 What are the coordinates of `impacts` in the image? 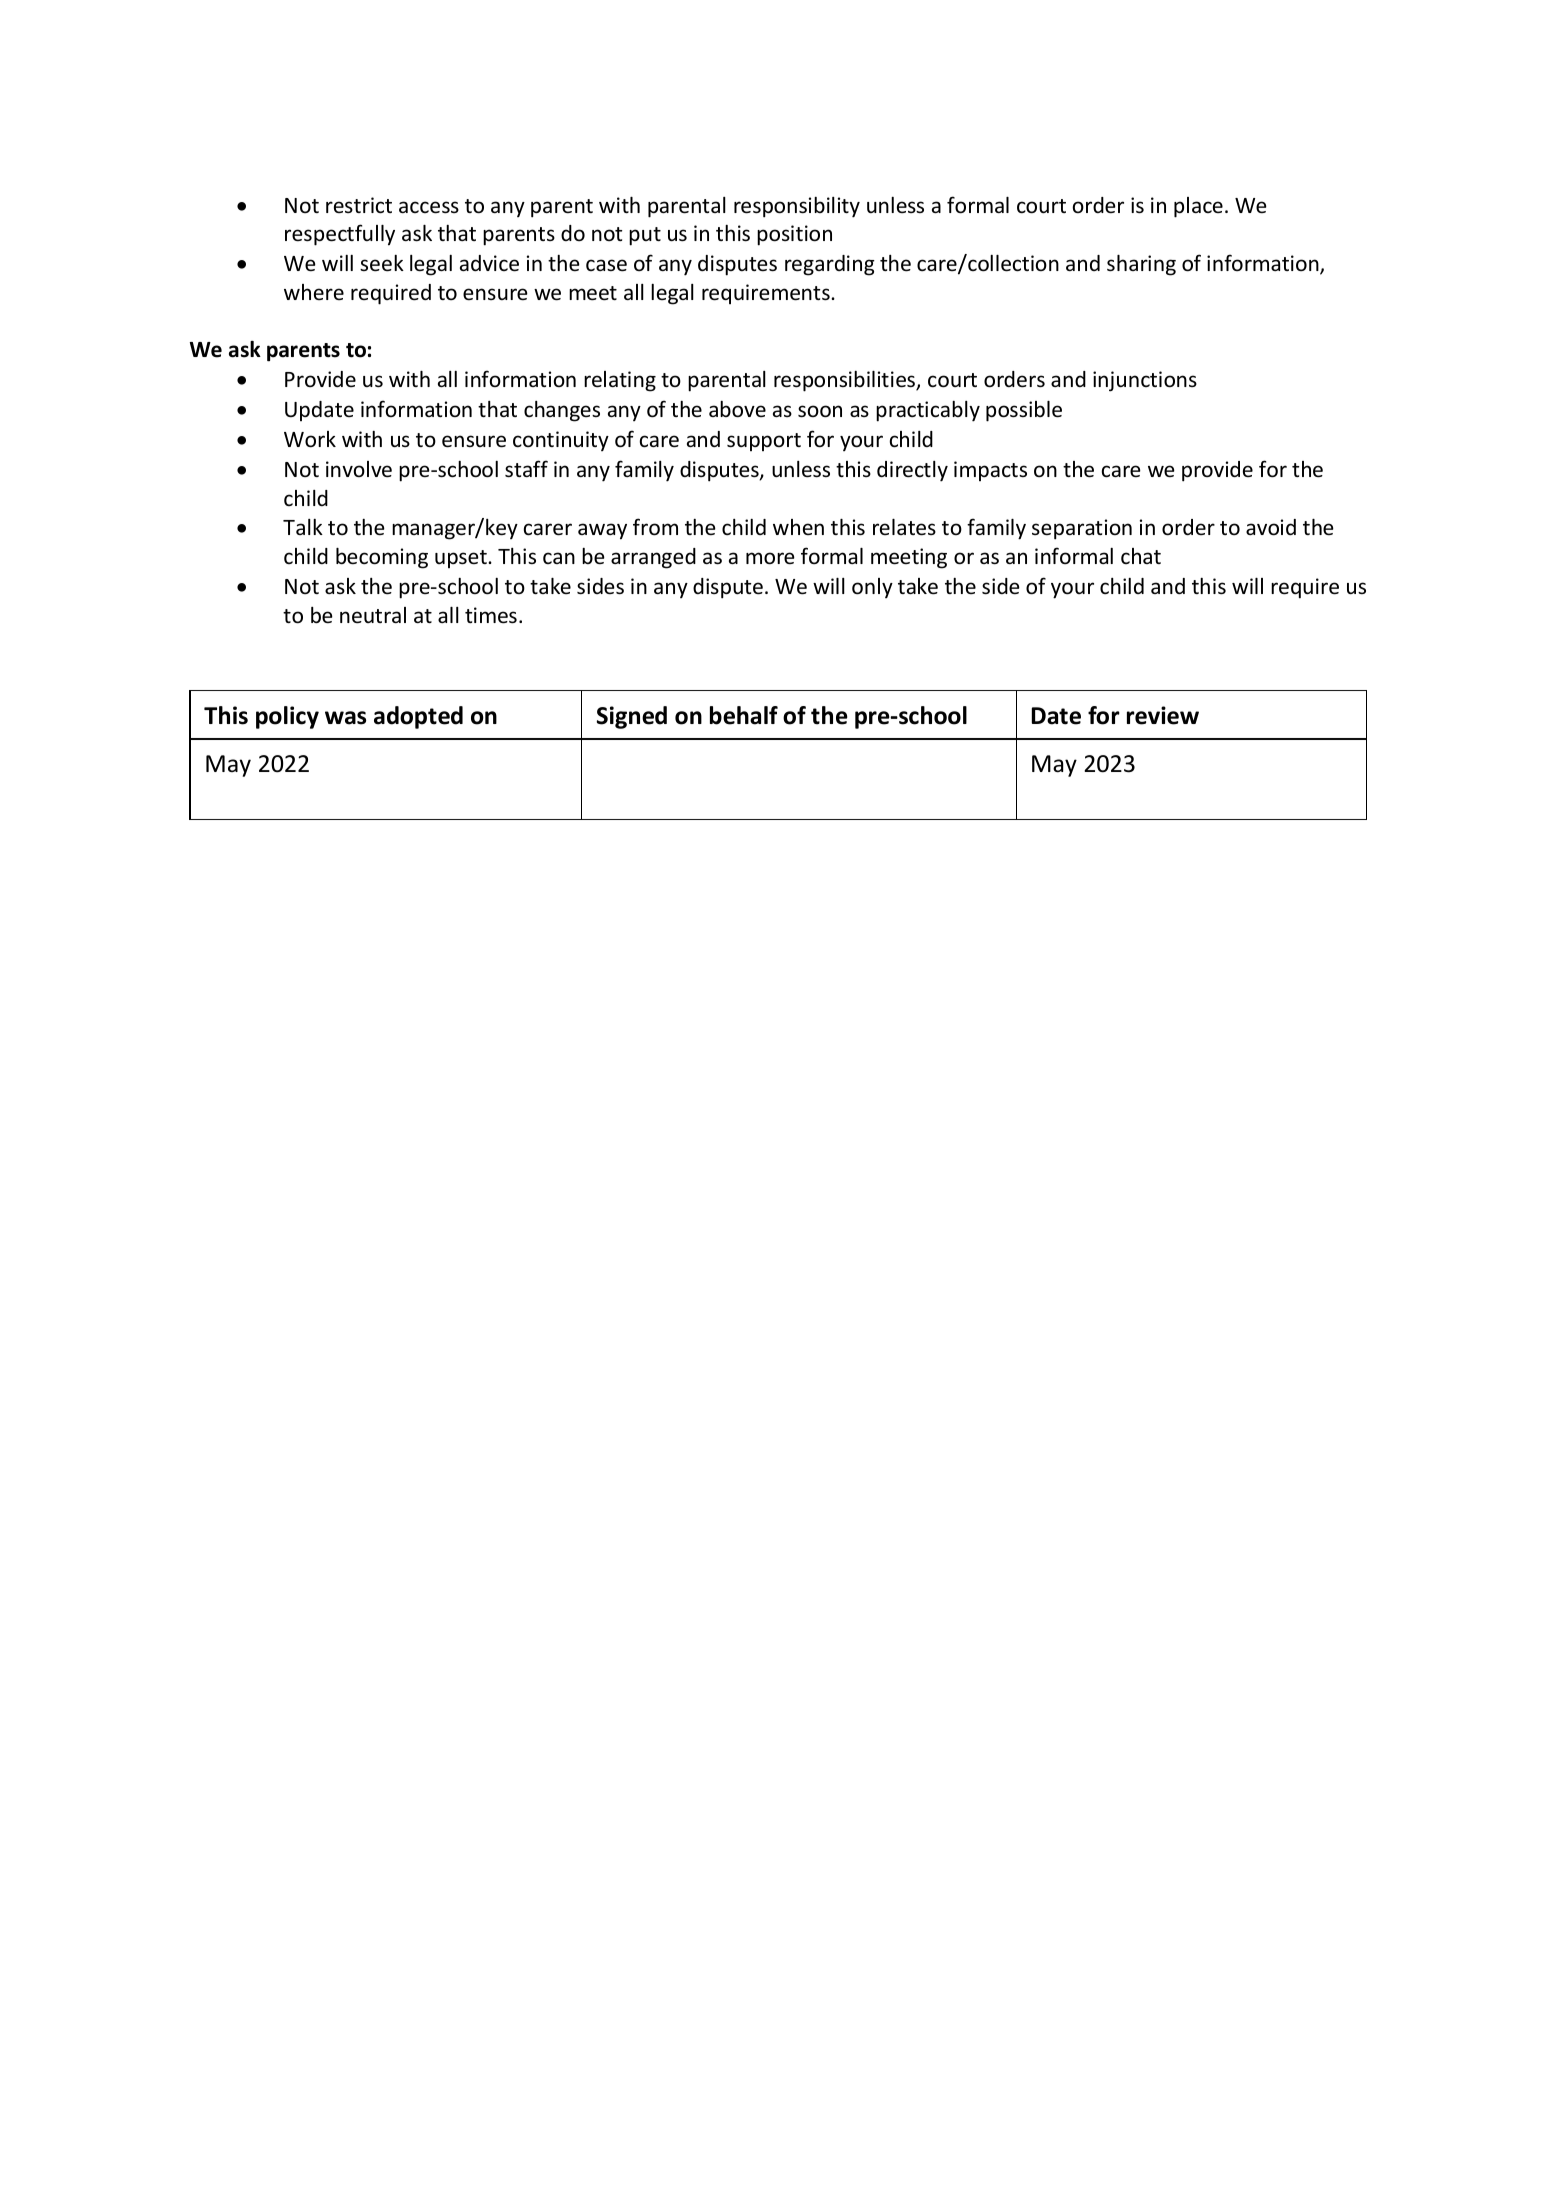 It's located at (990, 471).
